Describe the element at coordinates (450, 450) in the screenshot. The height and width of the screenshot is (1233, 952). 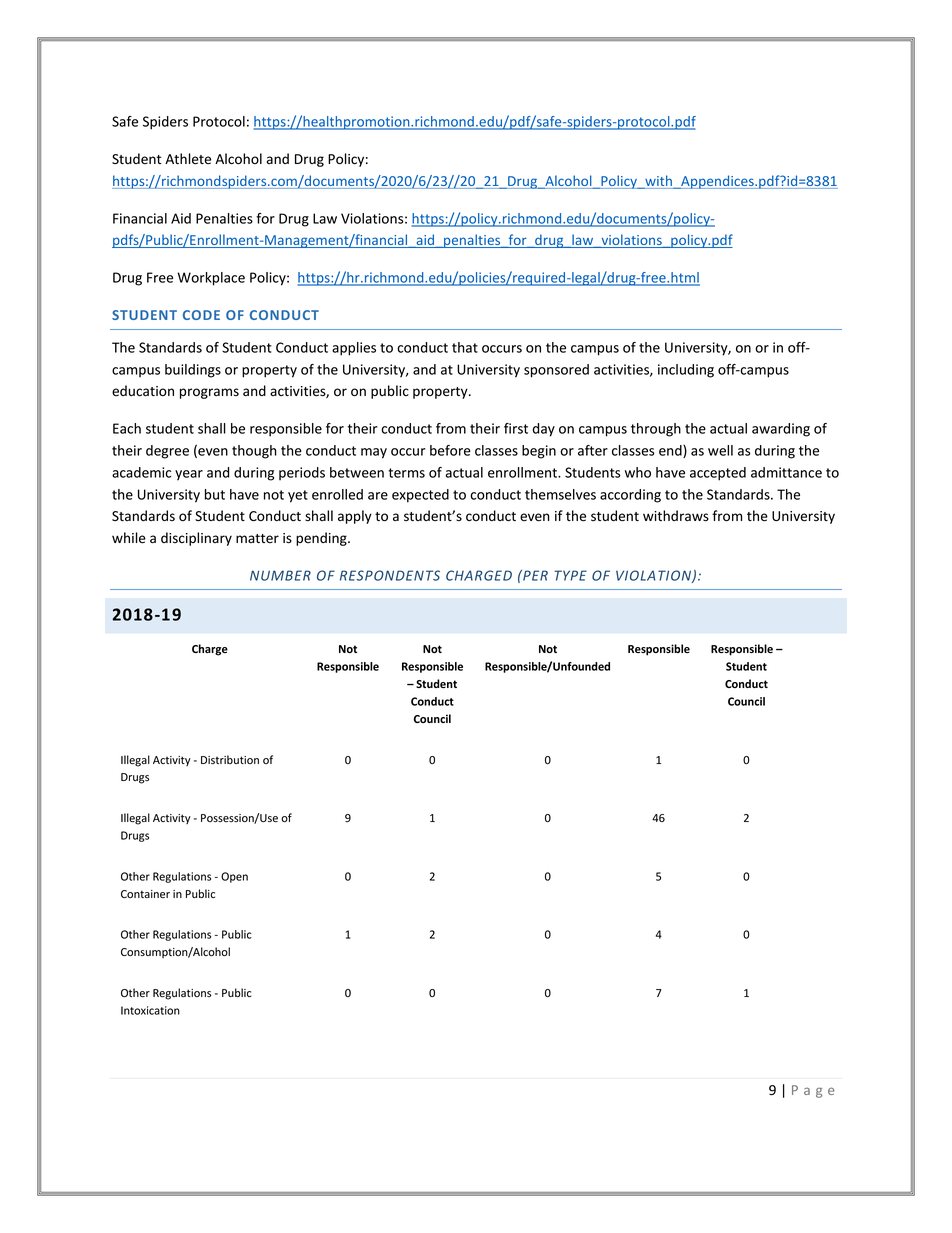
I see `before` at that location.
